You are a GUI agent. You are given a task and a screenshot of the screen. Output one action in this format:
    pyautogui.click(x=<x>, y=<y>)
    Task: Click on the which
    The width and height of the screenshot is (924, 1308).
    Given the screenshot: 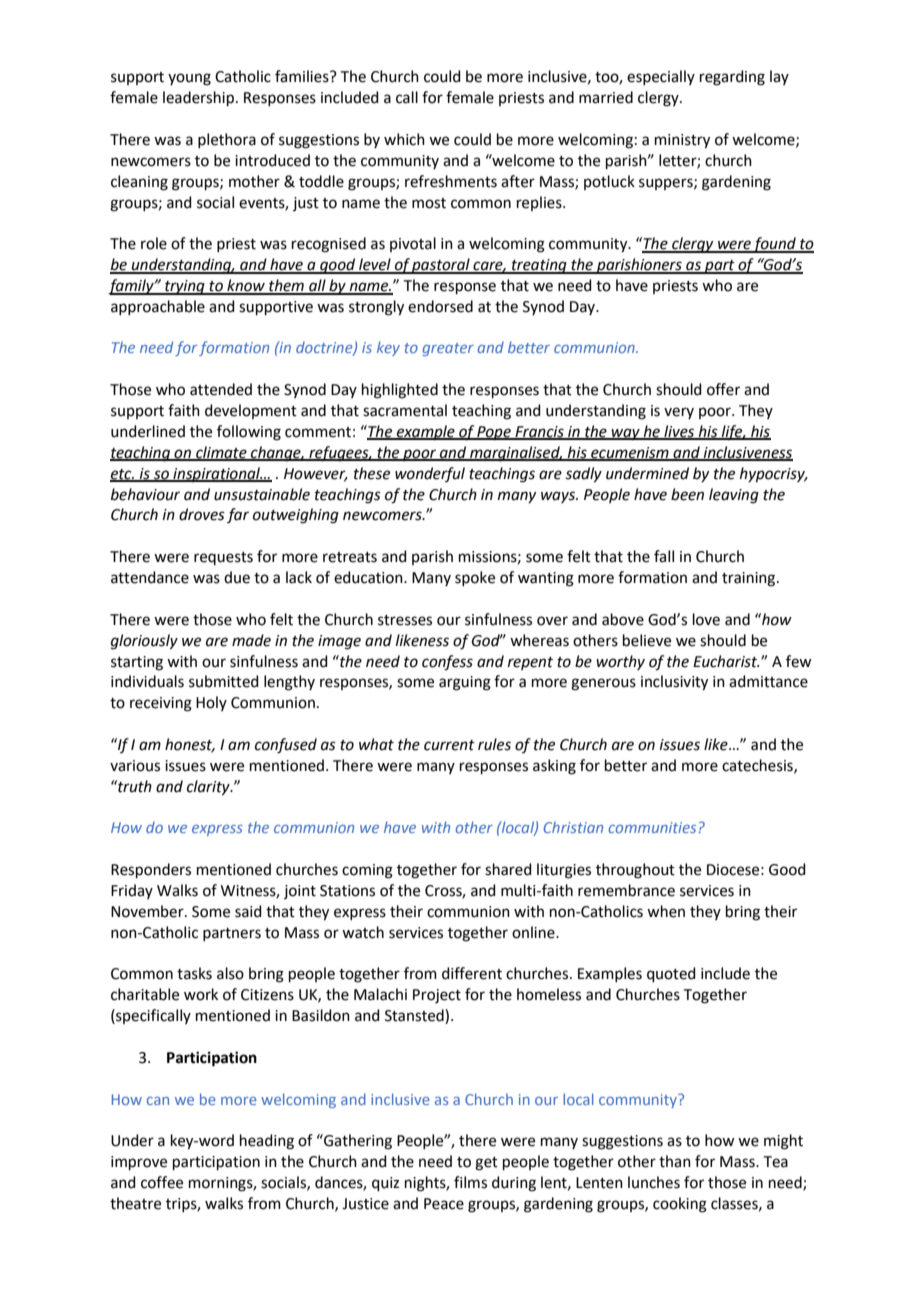 What is the action you would take?
    pyautogui.click(x=404, y=139)
